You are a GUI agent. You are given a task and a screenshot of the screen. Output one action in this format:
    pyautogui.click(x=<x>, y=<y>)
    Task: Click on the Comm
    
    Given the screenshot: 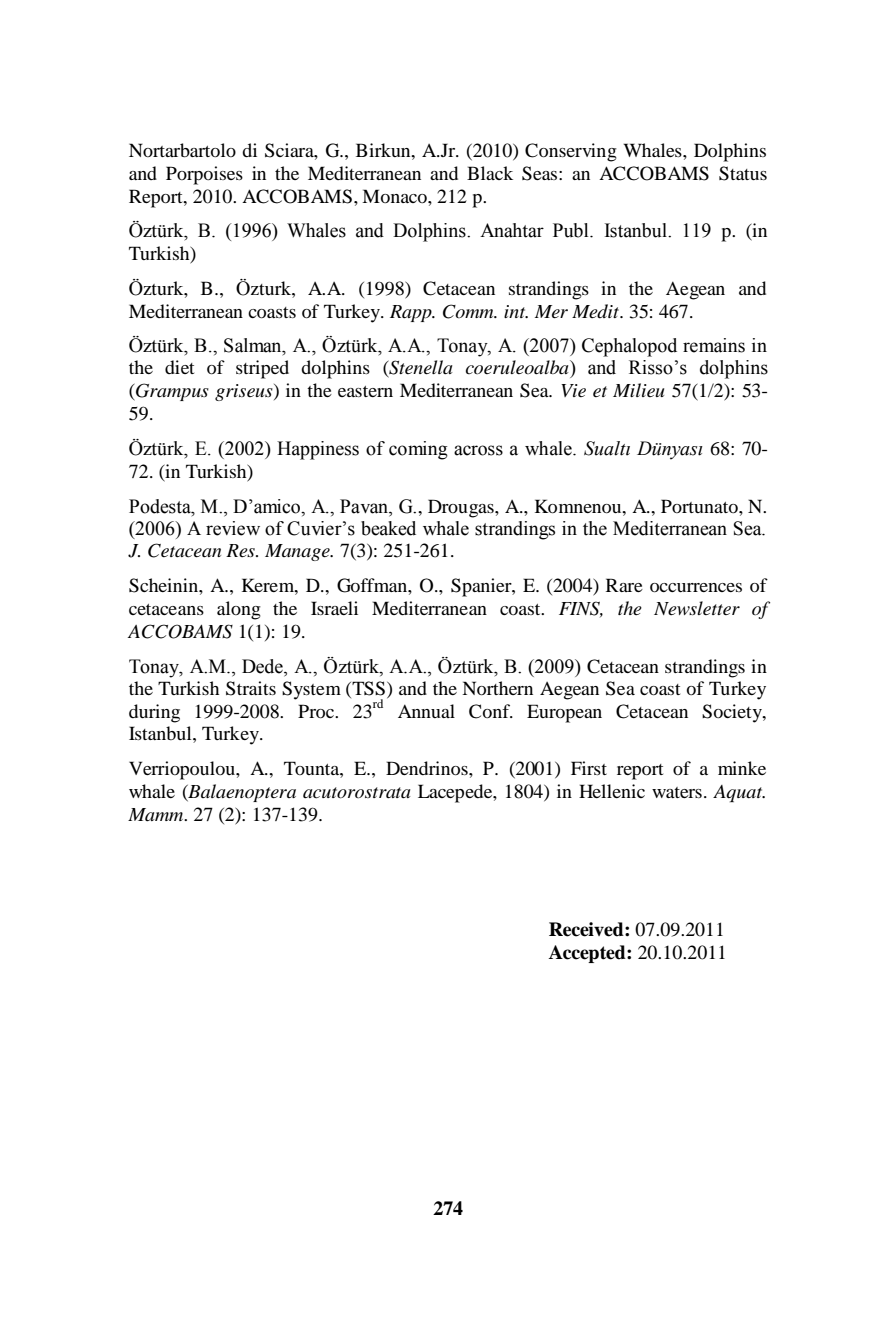 What is the action you would take?
    pyautogui.click(x=469, y=311)
